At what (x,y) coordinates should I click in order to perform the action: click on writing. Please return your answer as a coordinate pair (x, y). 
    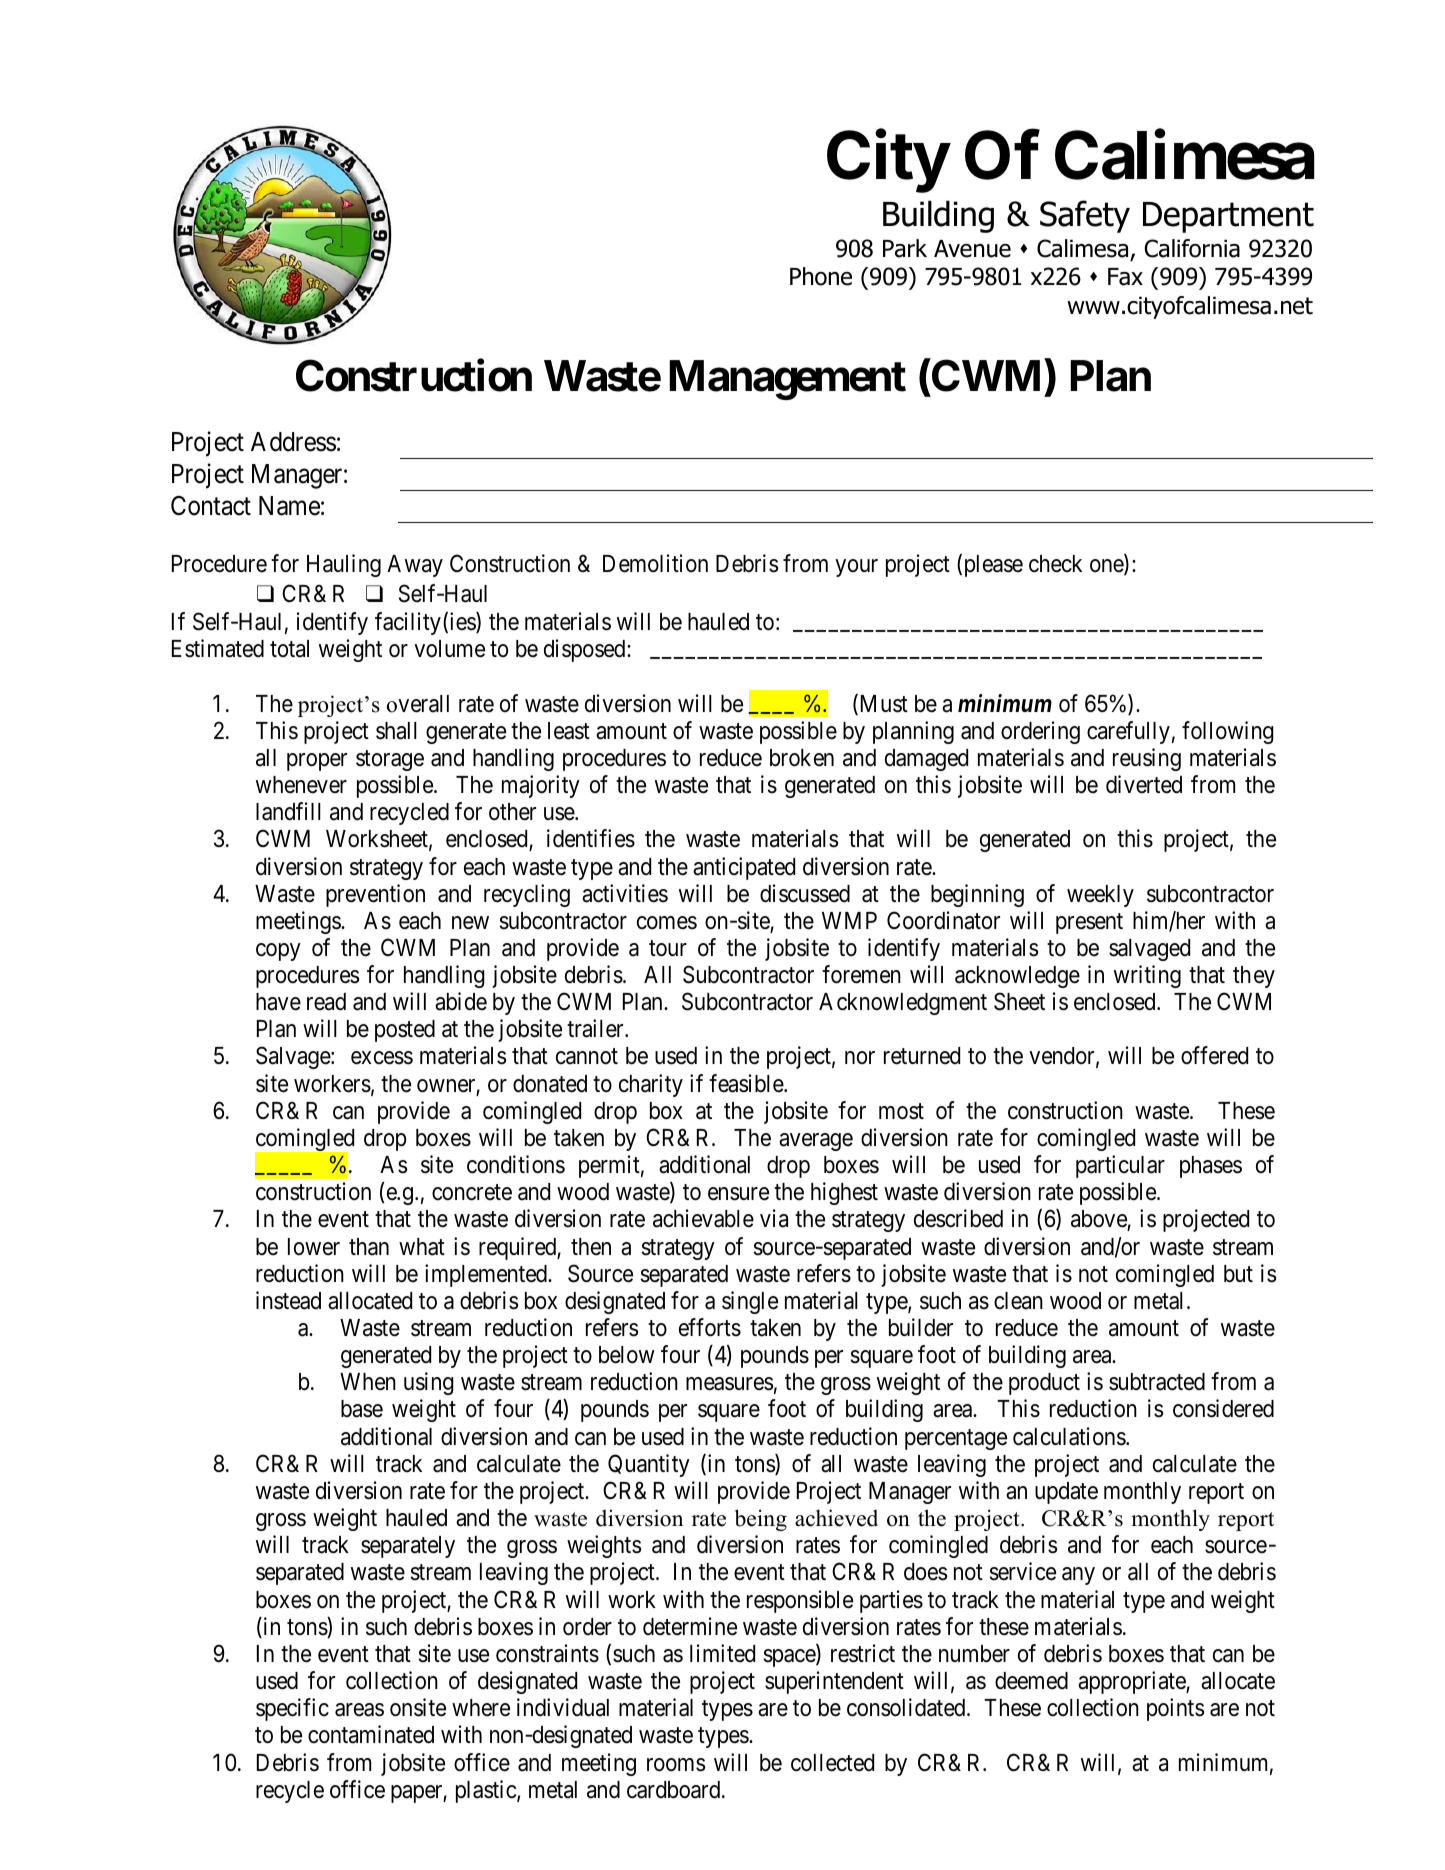
    Looking at the image, I should click on (1147, 976).
